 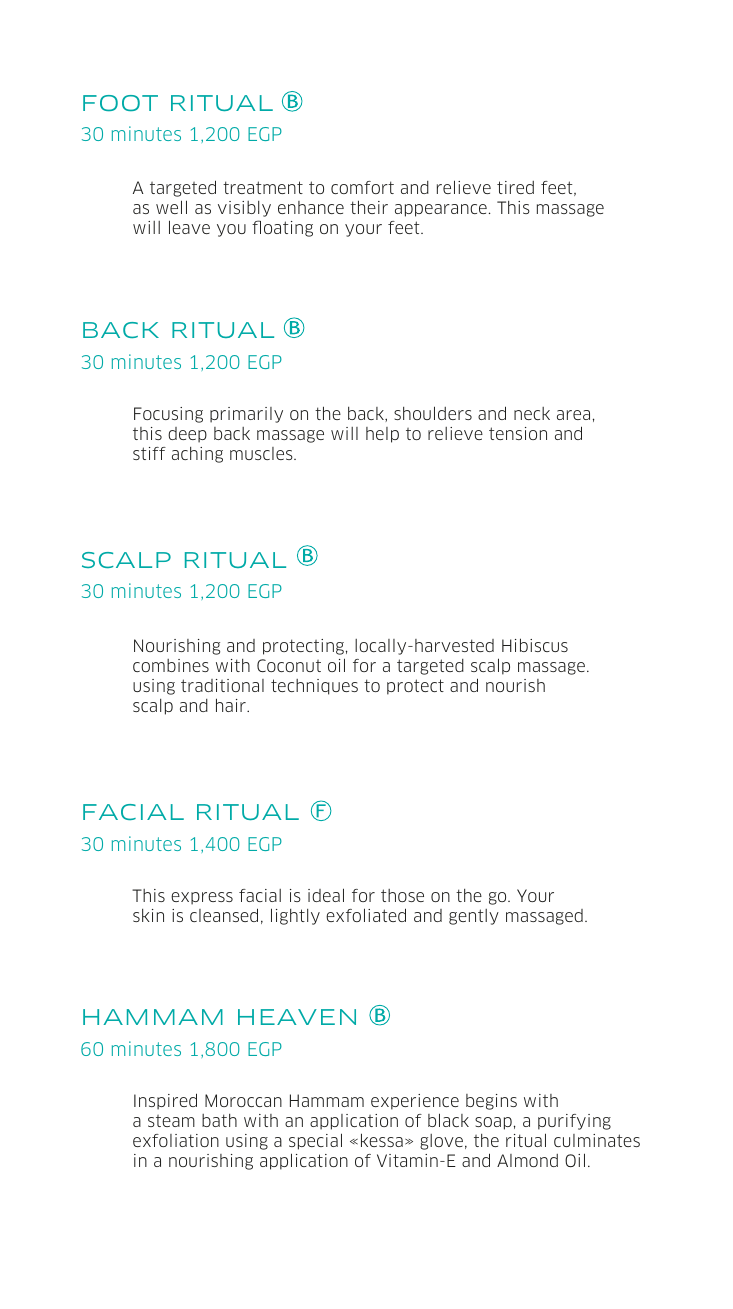 I want to click on special, so click(x=315, y=1141).
